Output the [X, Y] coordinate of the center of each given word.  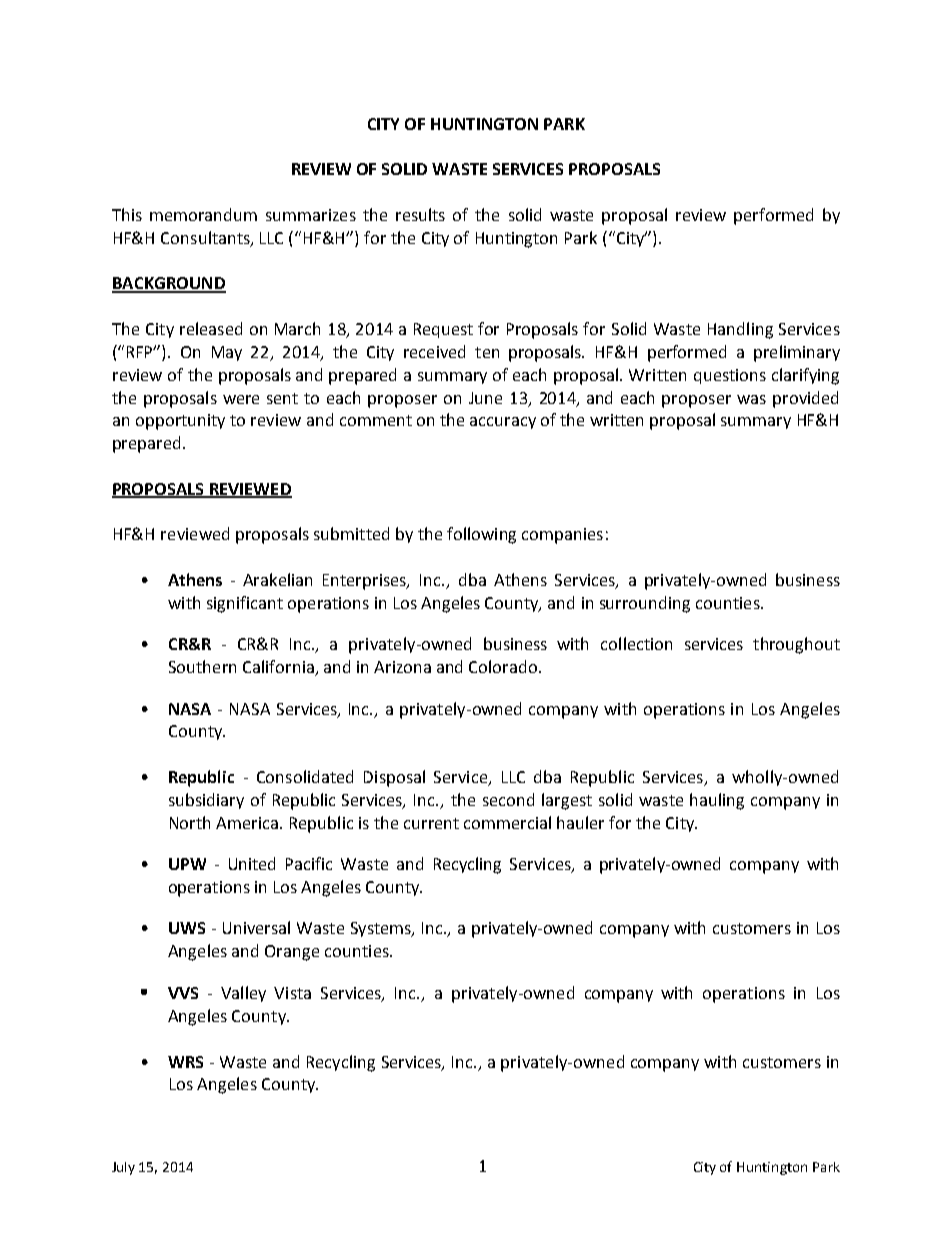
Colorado [504, 666]
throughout [796, 645]
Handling [740, 330]
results [420, 214]
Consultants [206, 238]
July [123, 1168]
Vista [292, 993]
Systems [382, 929]
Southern [202, 666]
